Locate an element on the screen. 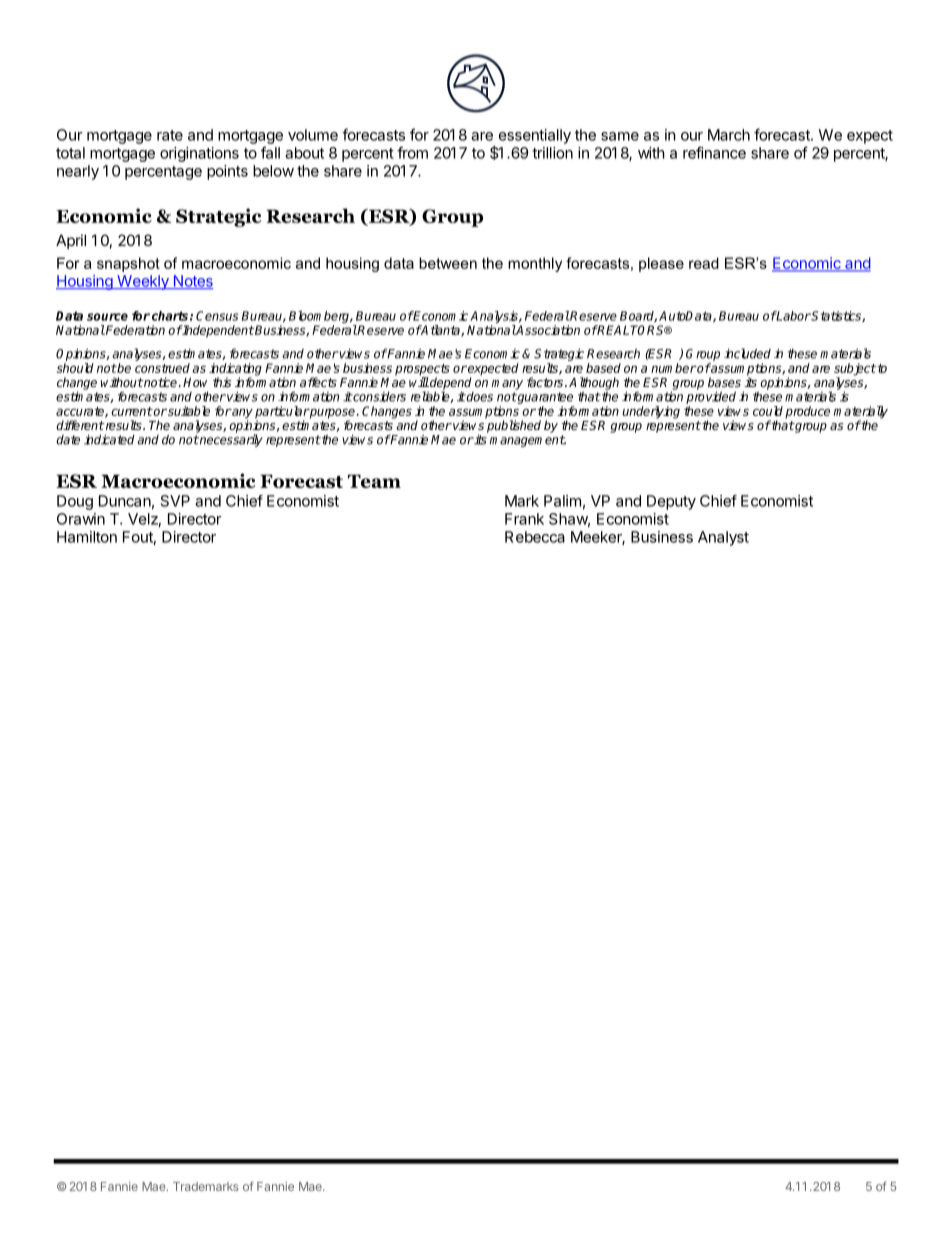 The image size is (952, 1233). Weekly is located at coordinates (143, 282).
